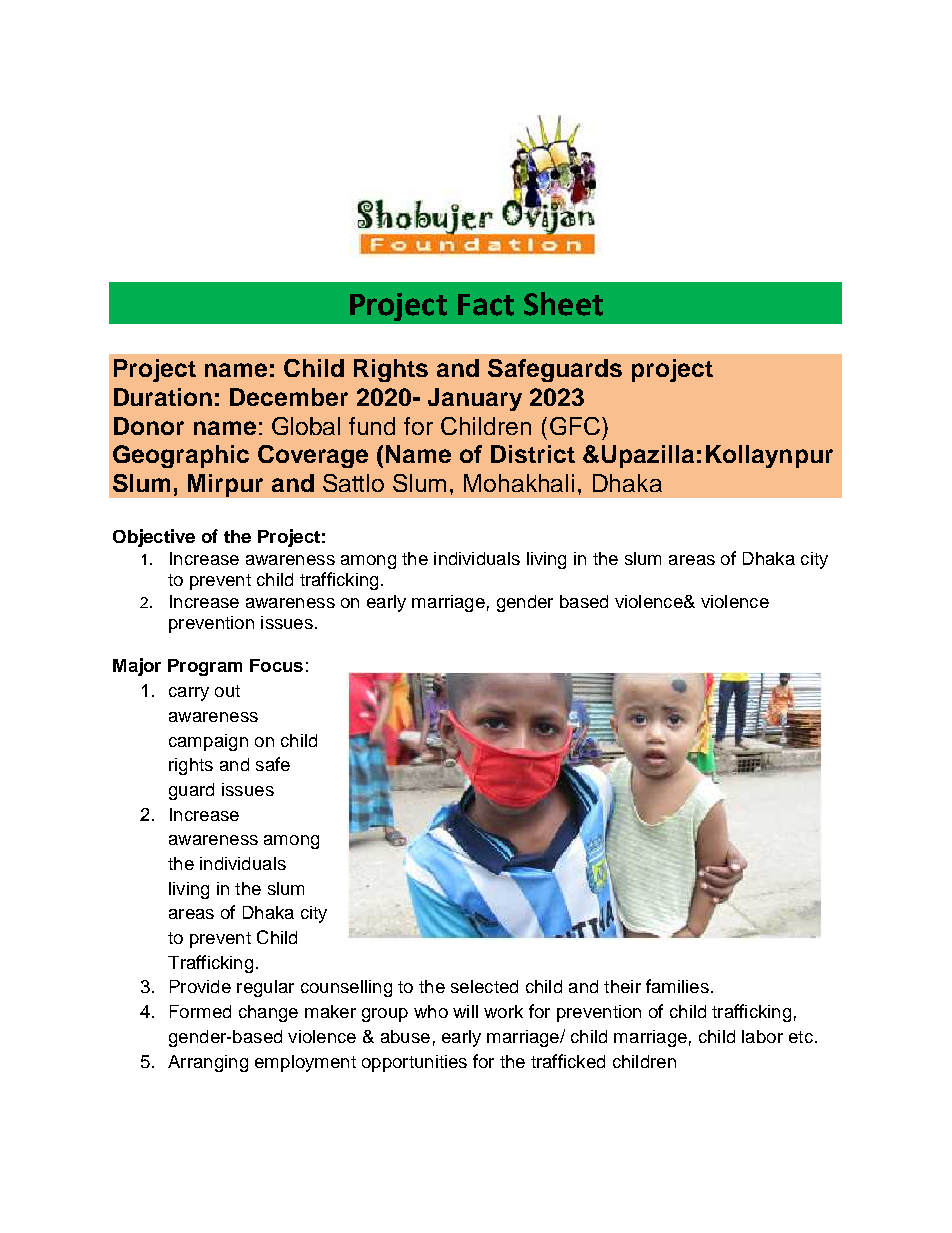 The height and width of the screenshot is (1233, 952). Describe the element at coordinates (276, 665) in the screenshot. I see `Focus` at that location.
